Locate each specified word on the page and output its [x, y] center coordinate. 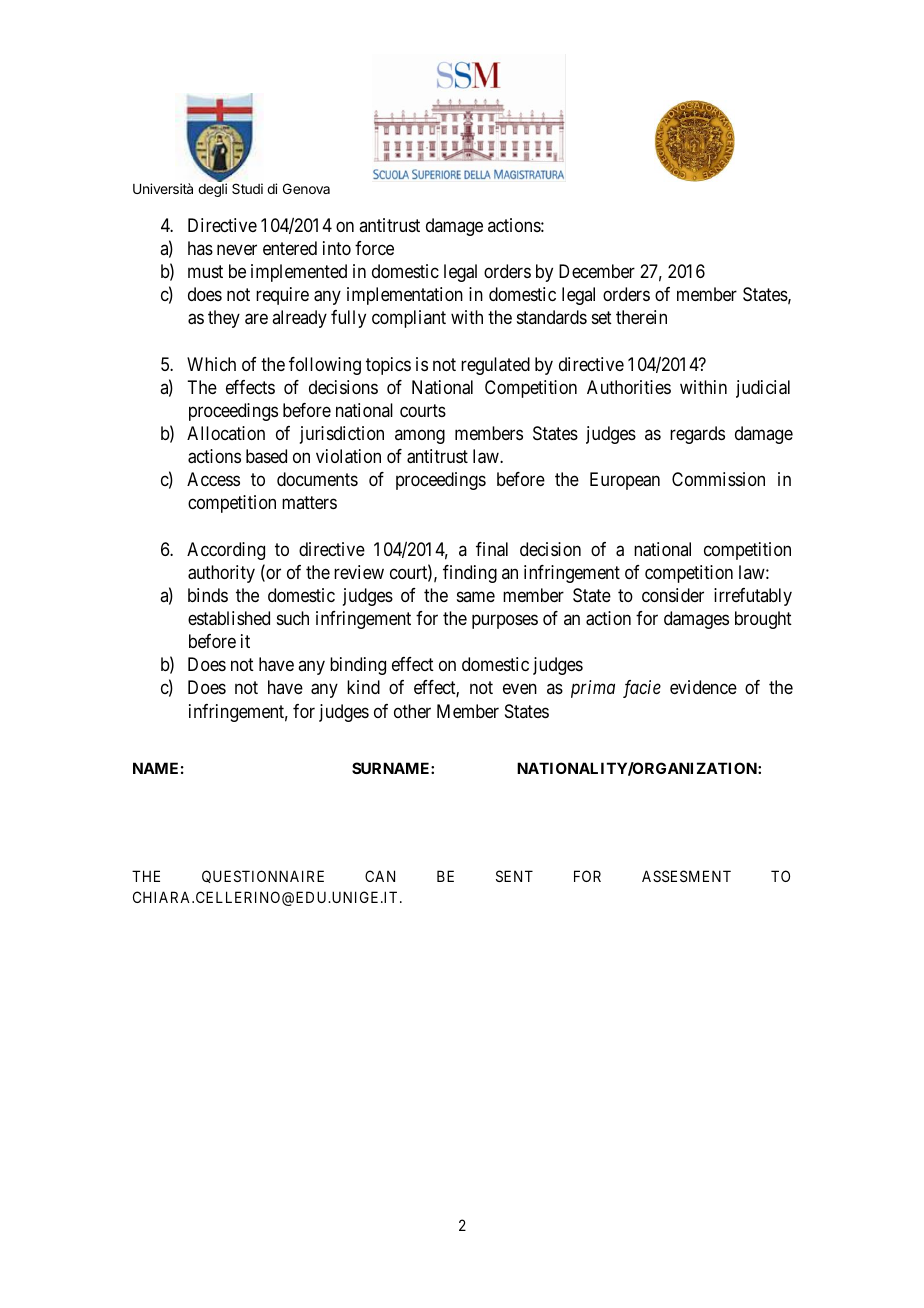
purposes [505, 622]
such [293, 618]
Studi [247, 188]
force [374, 248]
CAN [380, 876]
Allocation [226, 433]
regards [697, 435]
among [420, 436]
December [597, 271]
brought [763, 620]
